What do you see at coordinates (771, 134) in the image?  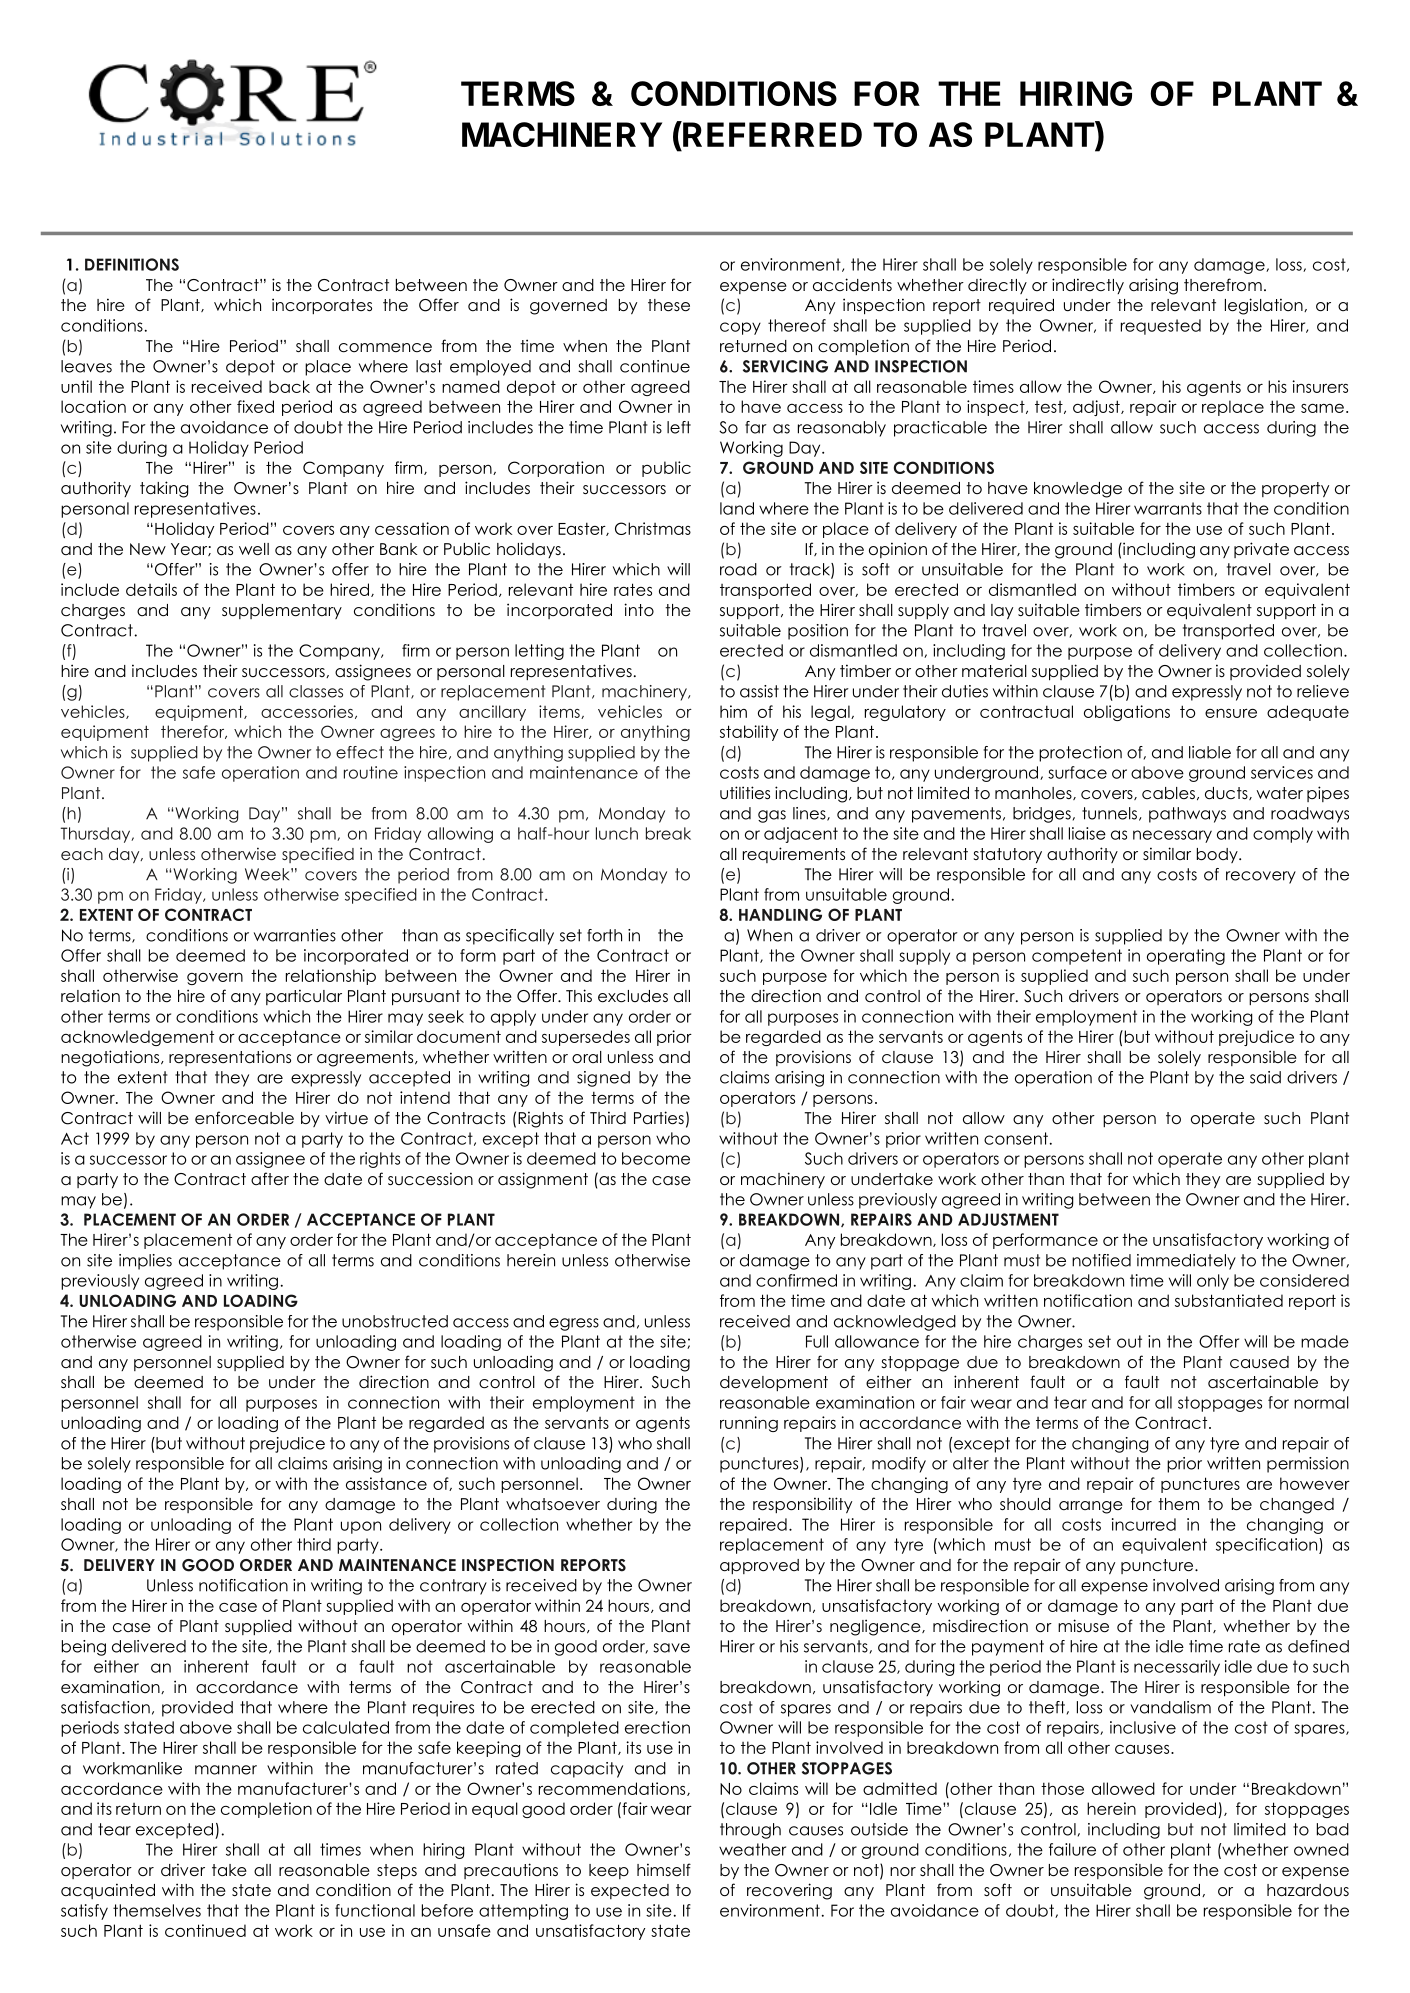 I see `REFERRED` at bounding box center [771, 134].
